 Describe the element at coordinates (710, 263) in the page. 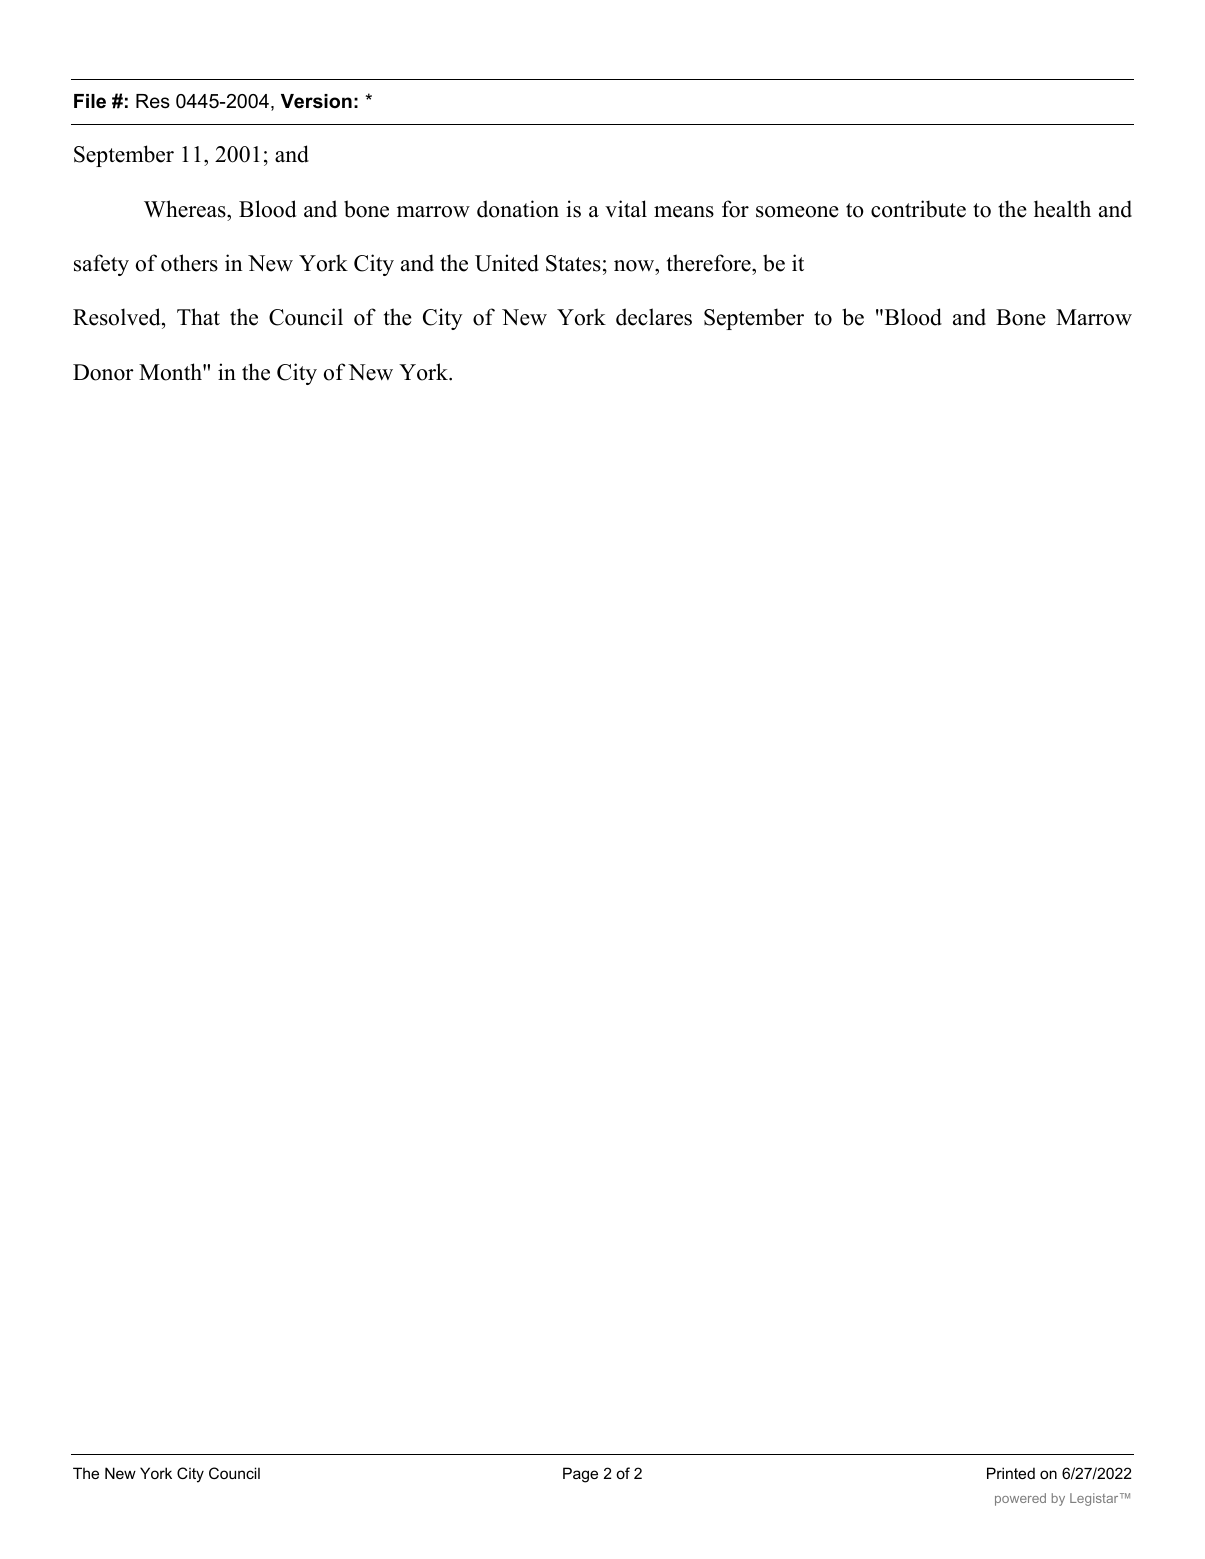

I see `therefore` at that location.
